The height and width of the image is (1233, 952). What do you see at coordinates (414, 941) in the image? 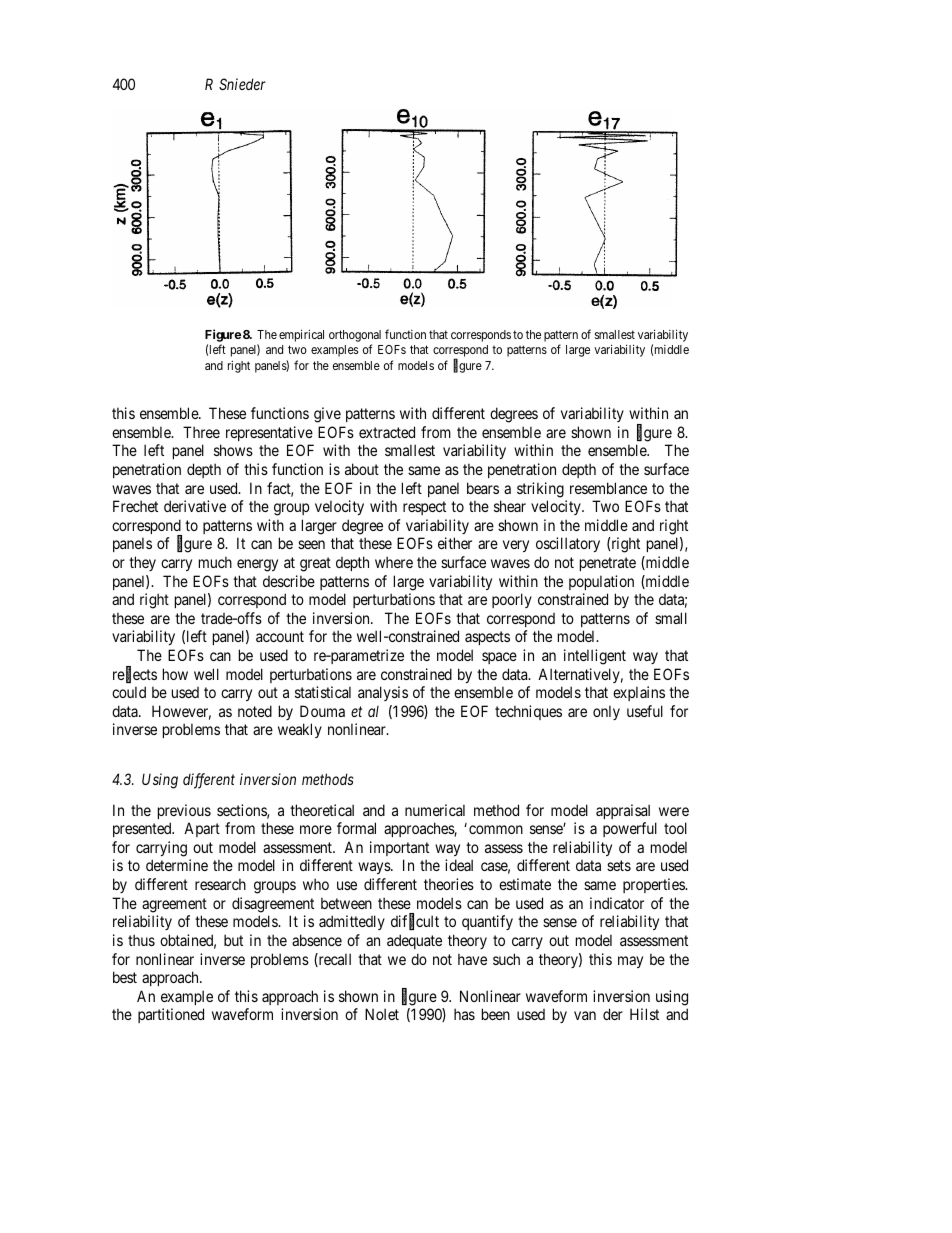
I see `adequate` at bounding box center [414, 941].
